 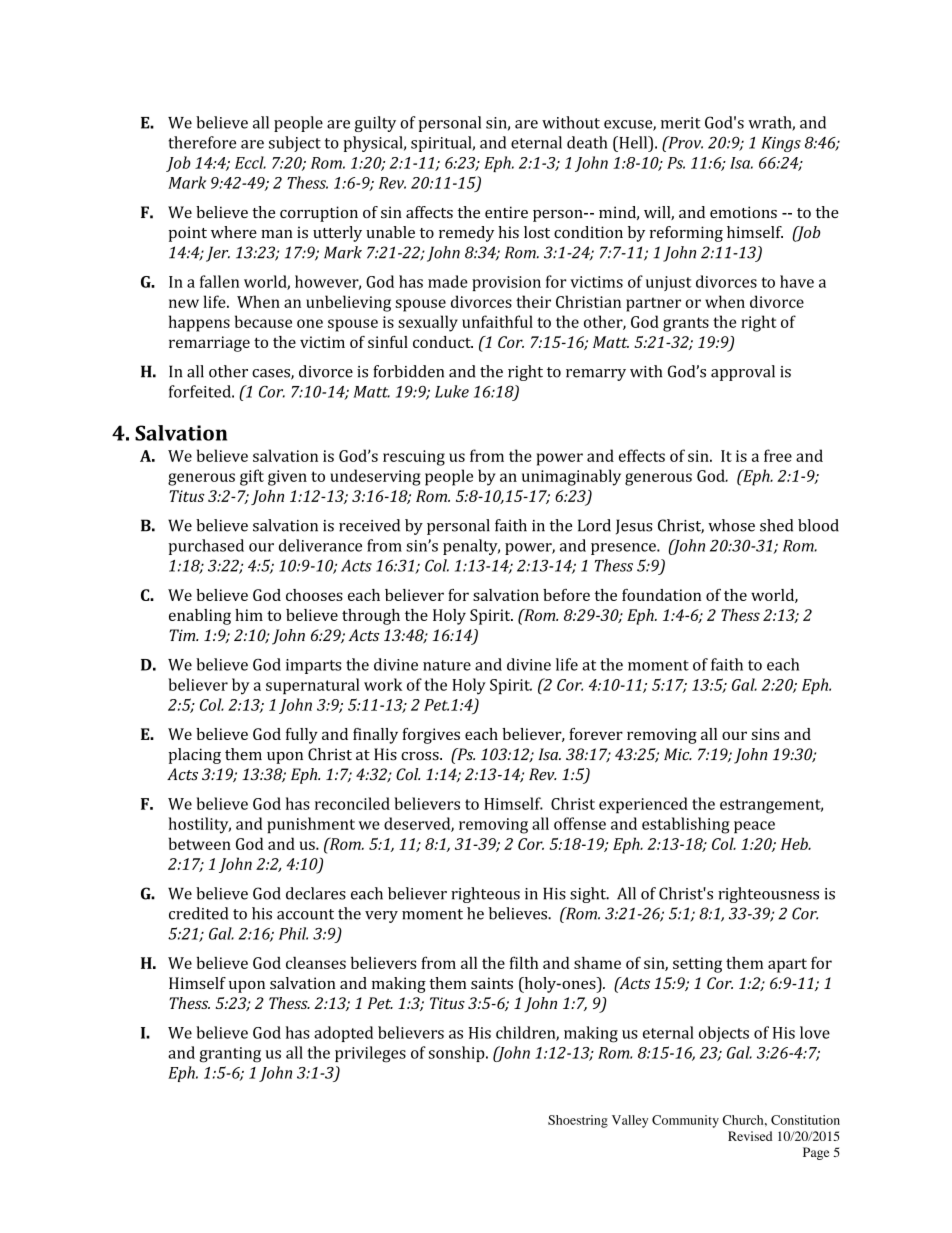 I want to click on purchased, so click(x=206, y=547).
